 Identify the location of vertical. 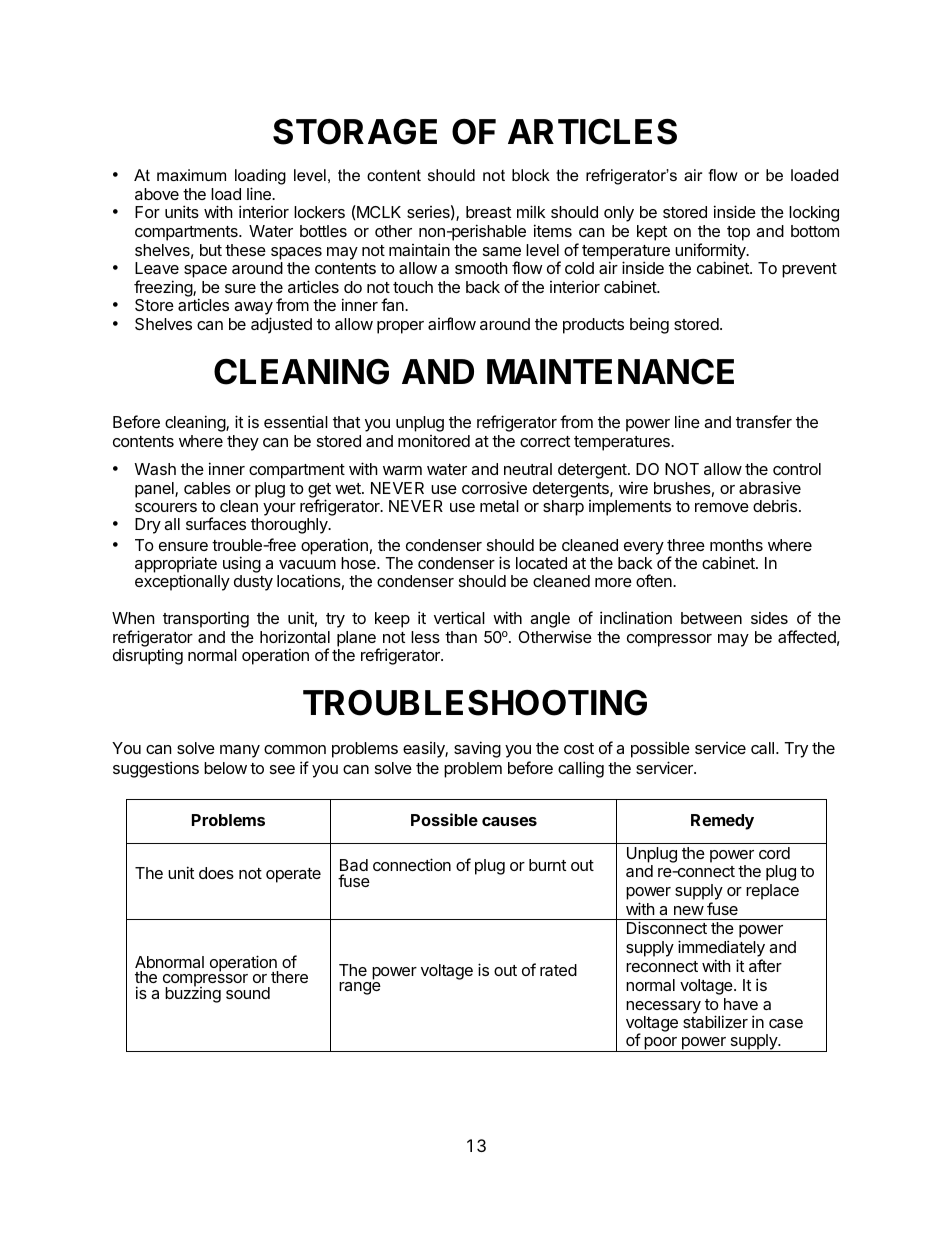
(459, 617).
